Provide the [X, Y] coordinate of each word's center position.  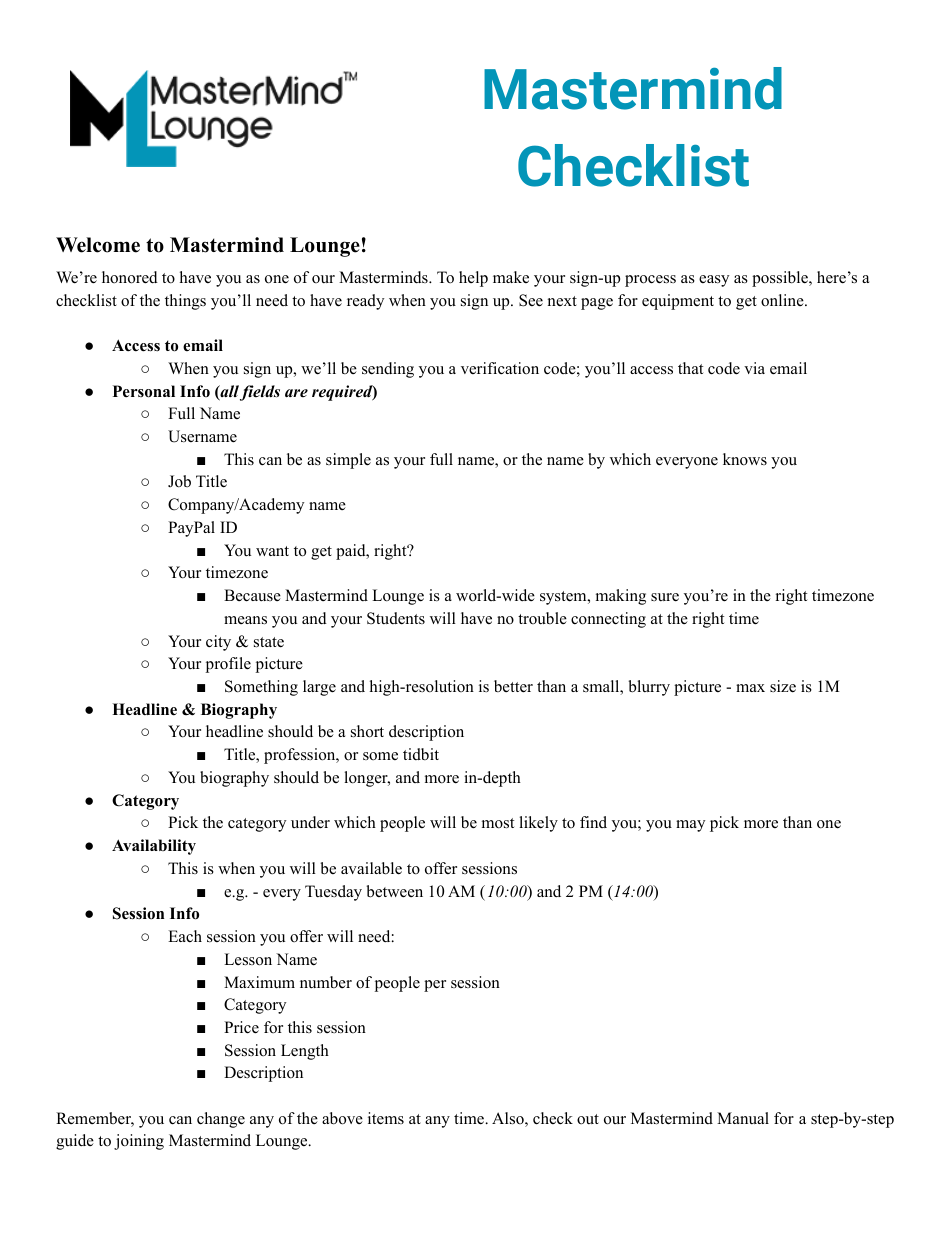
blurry [649, 688]
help [473, 279]
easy [714, 281]
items [386, 1118]
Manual [743, 1118]
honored [130, 277]
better [513, 686]
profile [228, 665]
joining [139, 1142]
